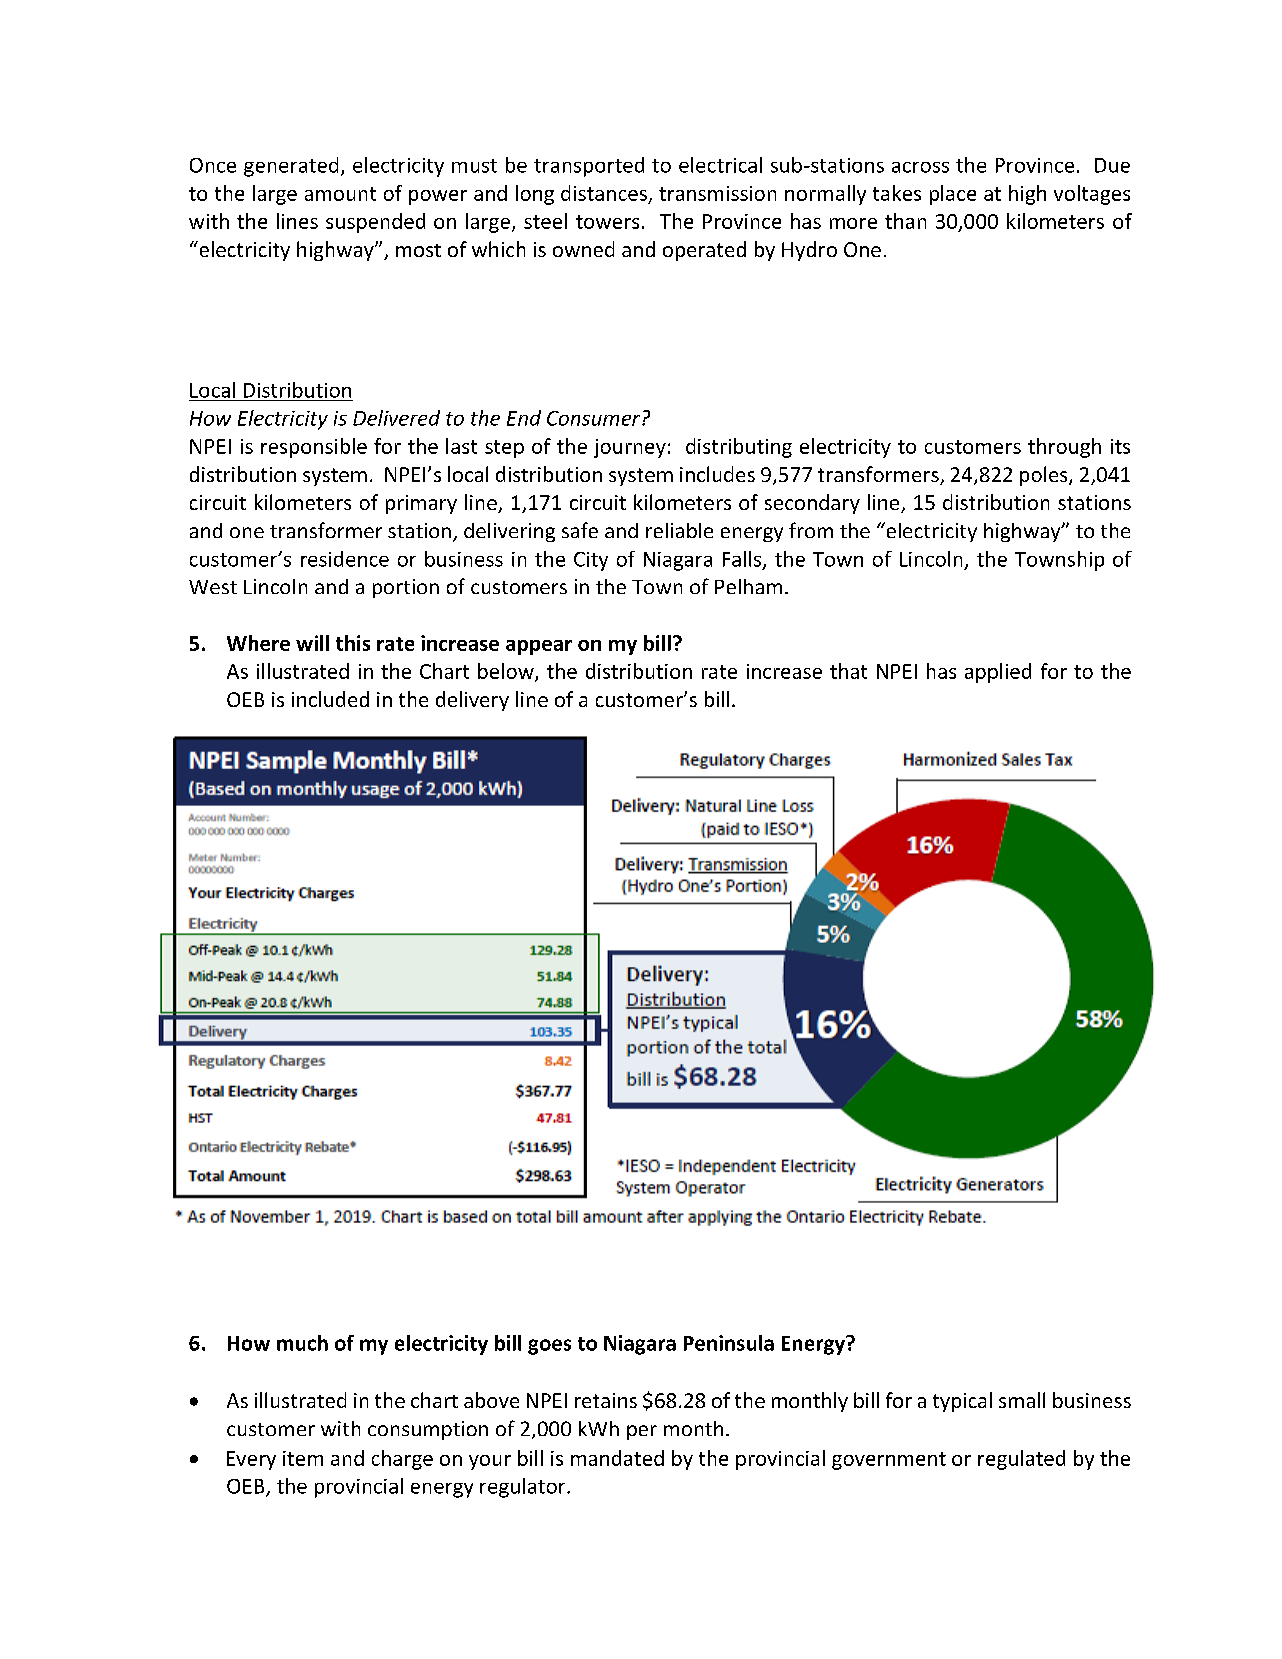  Describe the element at coordinates (953, 195) in the page. I see `place` at that location.
